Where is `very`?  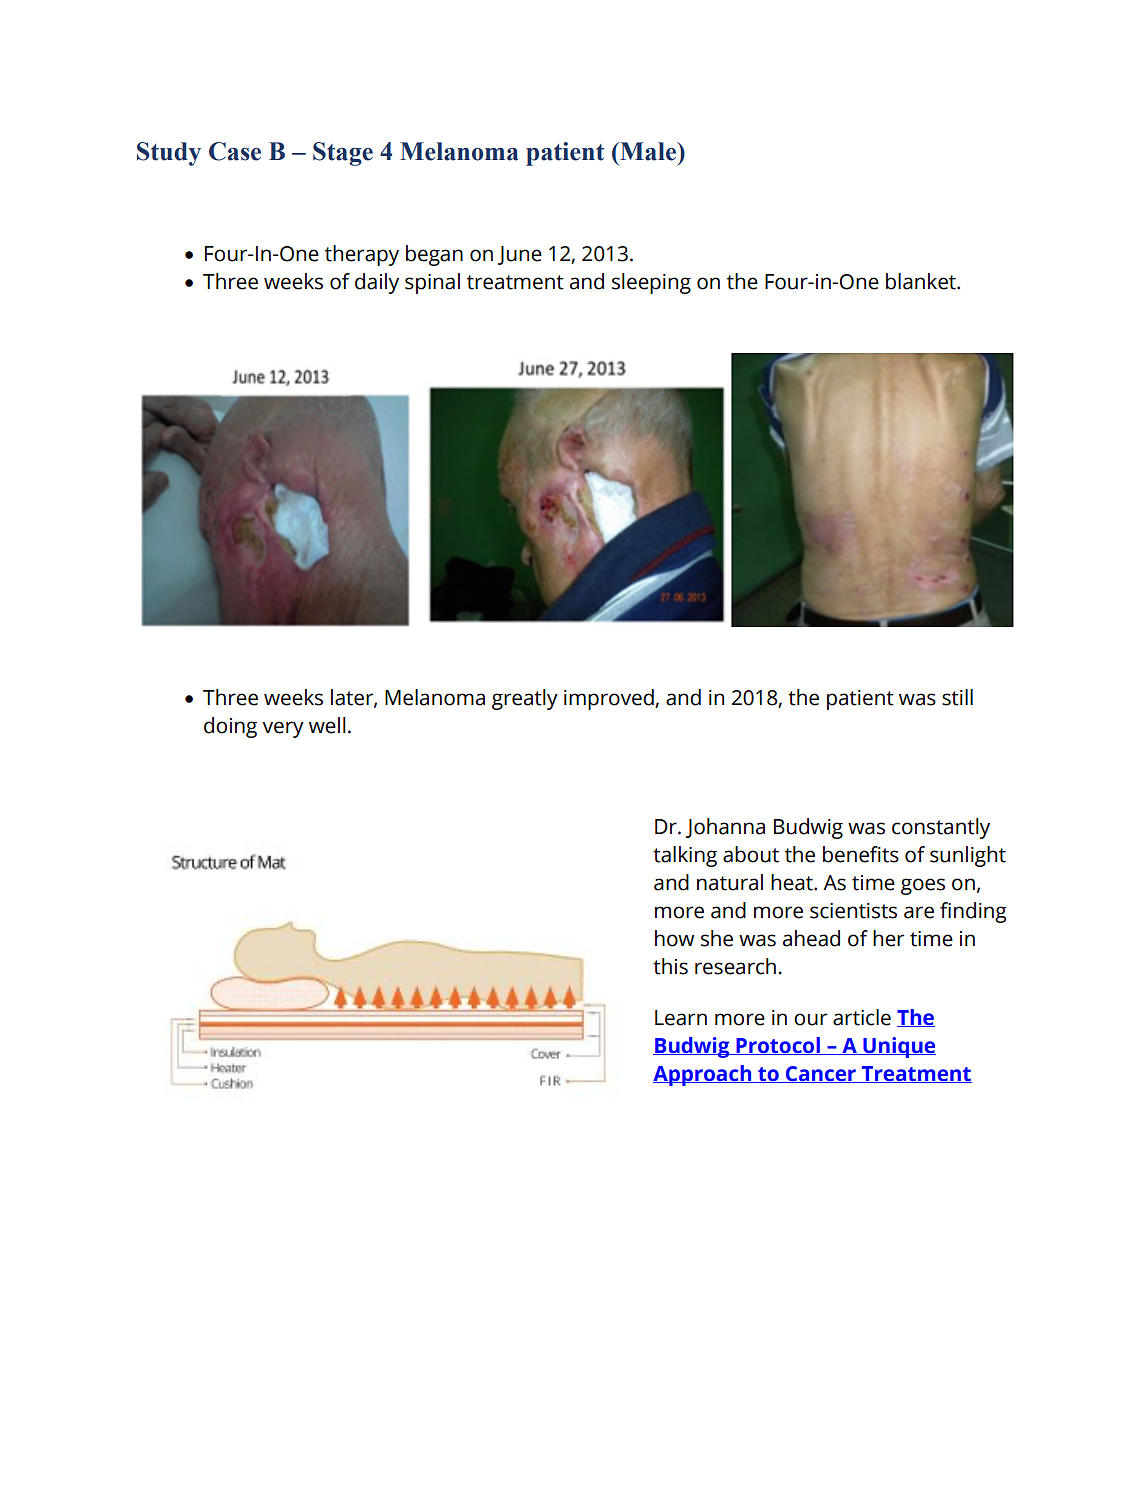 very is located at coordinates (283, 729).
